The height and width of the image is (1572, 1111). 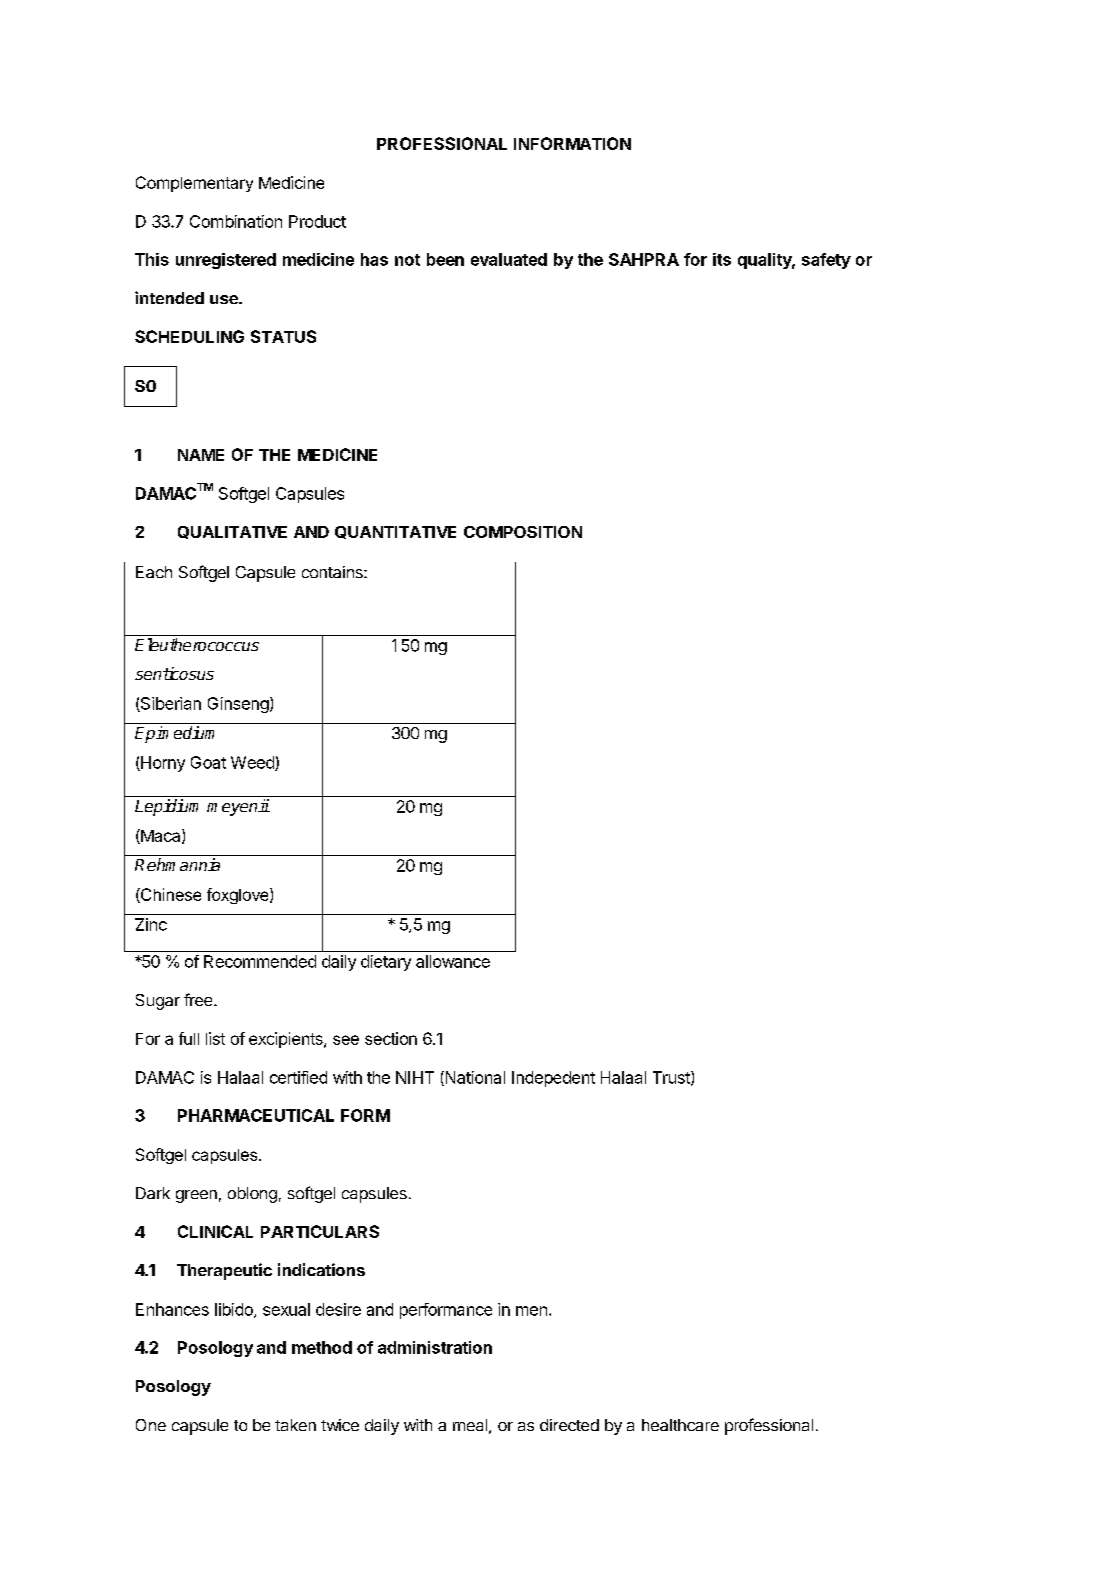 I want to click on its, so click(x=722, y=259).
